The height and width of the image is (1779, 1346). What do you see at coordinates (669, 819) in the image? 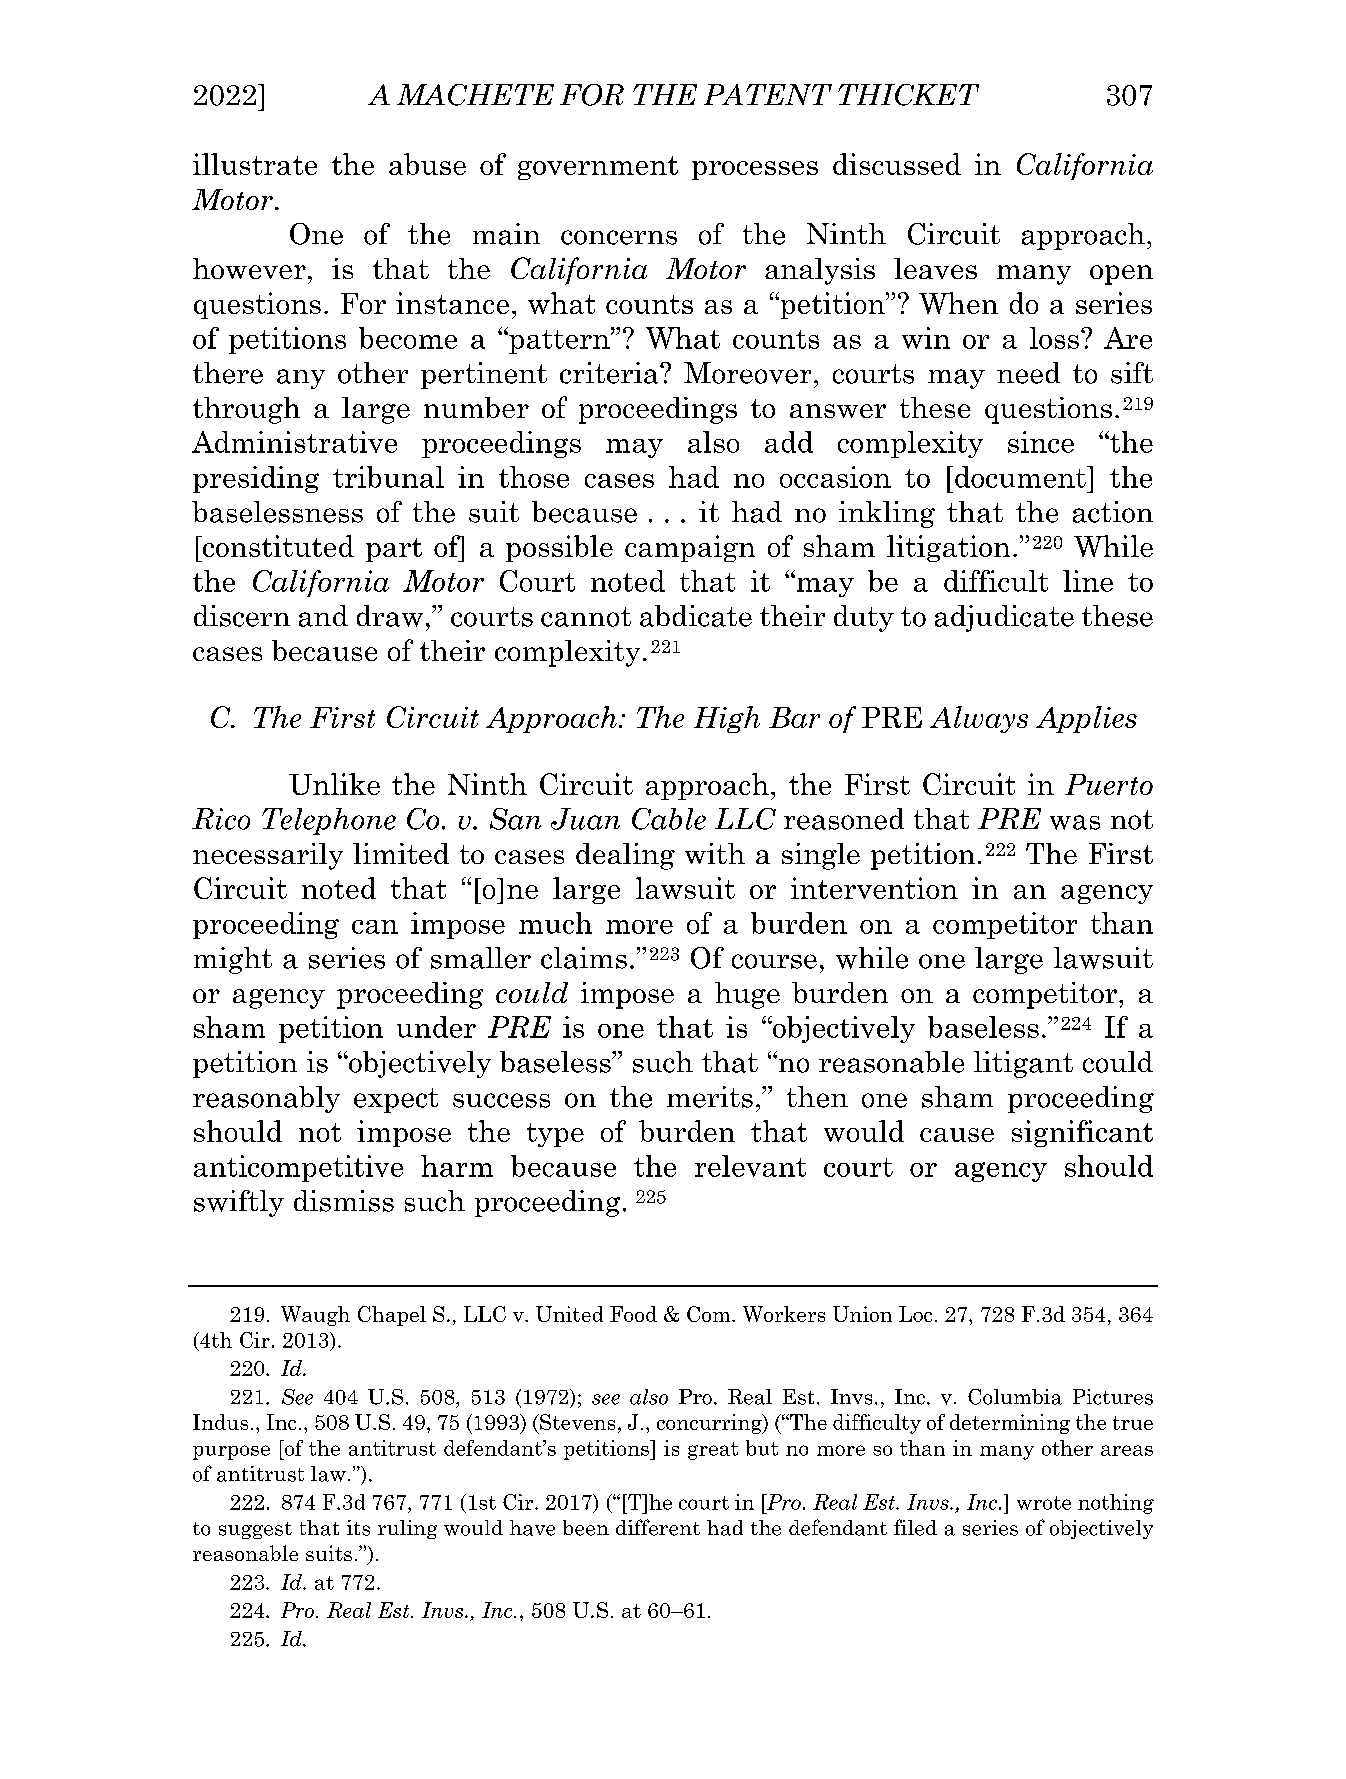
I see `Cable` at bounding box center [669, 819].
